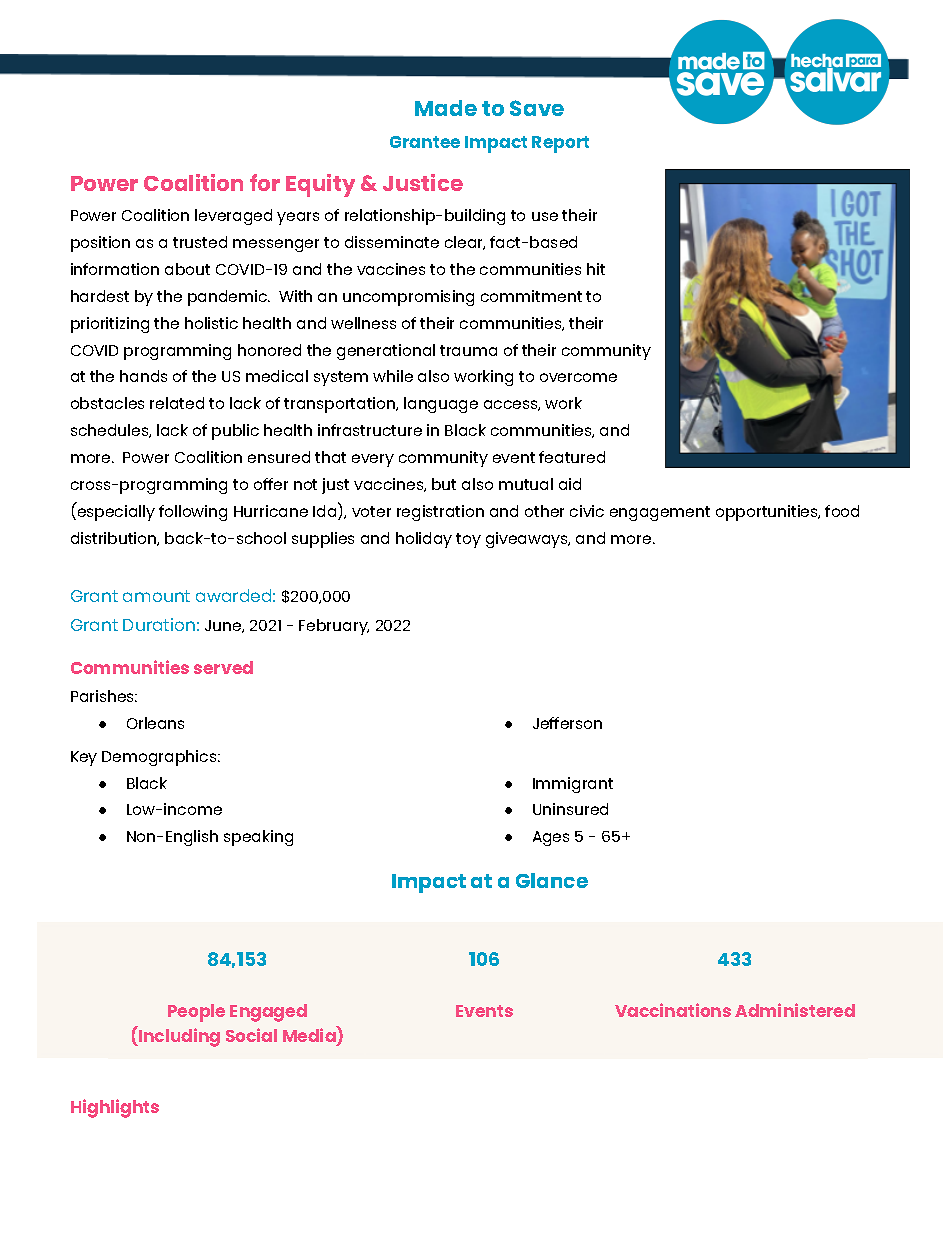  I want to click on Administered, so click(795, 1010).
